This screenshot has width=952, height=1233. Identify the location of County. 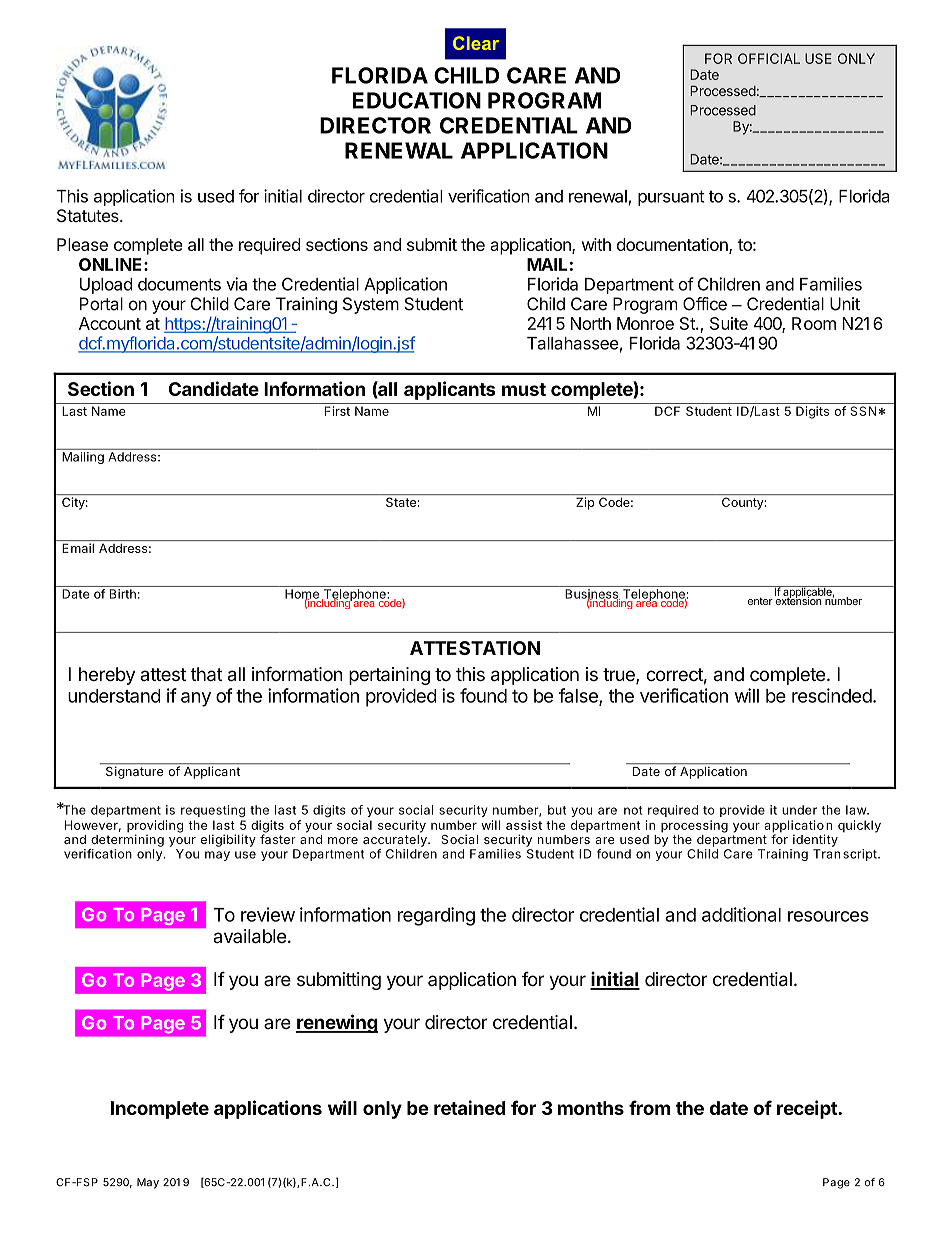
(743, 503).
